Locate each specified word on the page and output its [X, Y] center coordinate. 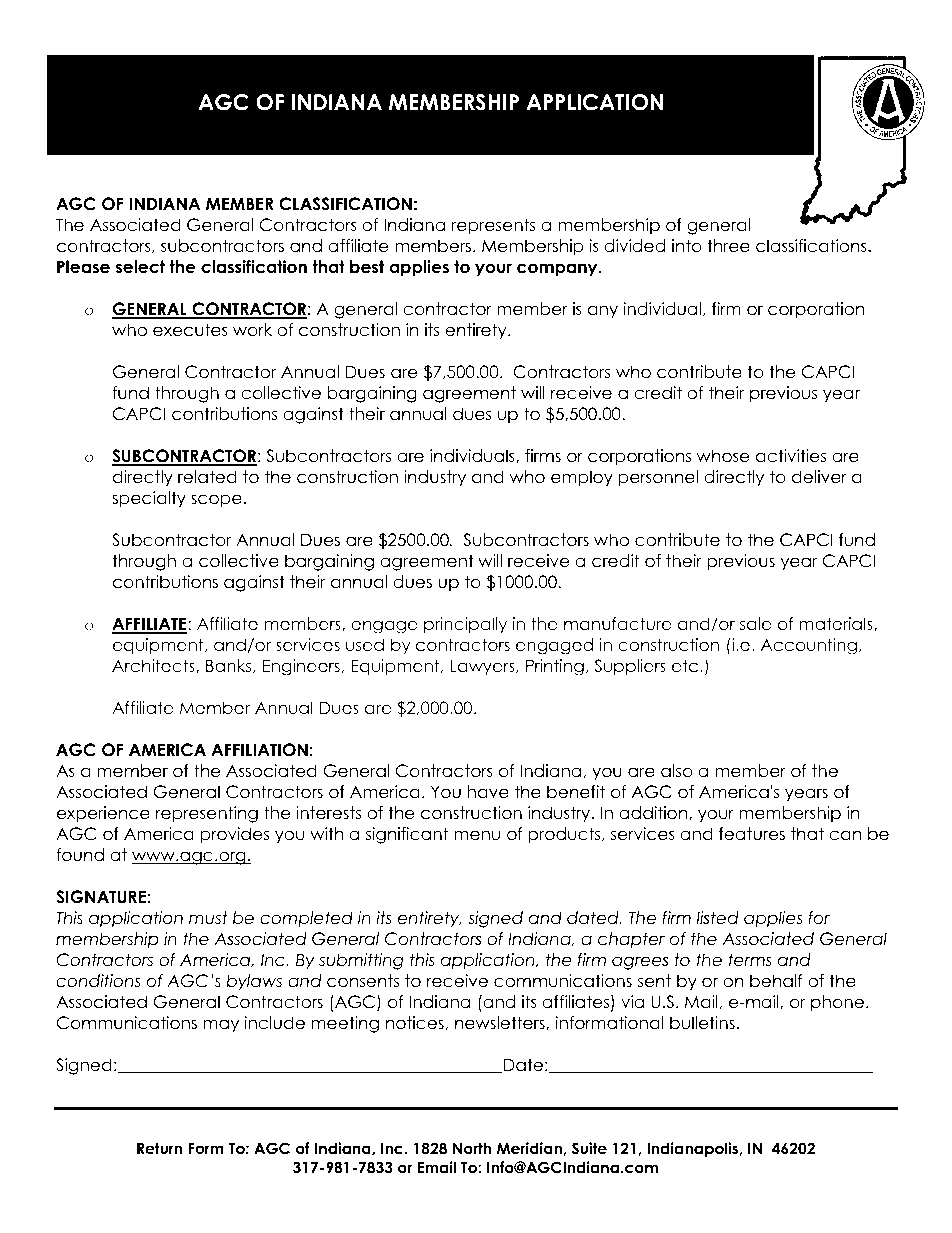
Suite [589, 1148]
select [140, 267]
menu [477, 835]
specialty [149, 499]
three [728, 246]
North [472, 1148]
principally [465, 625]
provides [235, 835]
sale [755, 623]
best [367, 267]
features [752, 834]
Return [159, 1148]
